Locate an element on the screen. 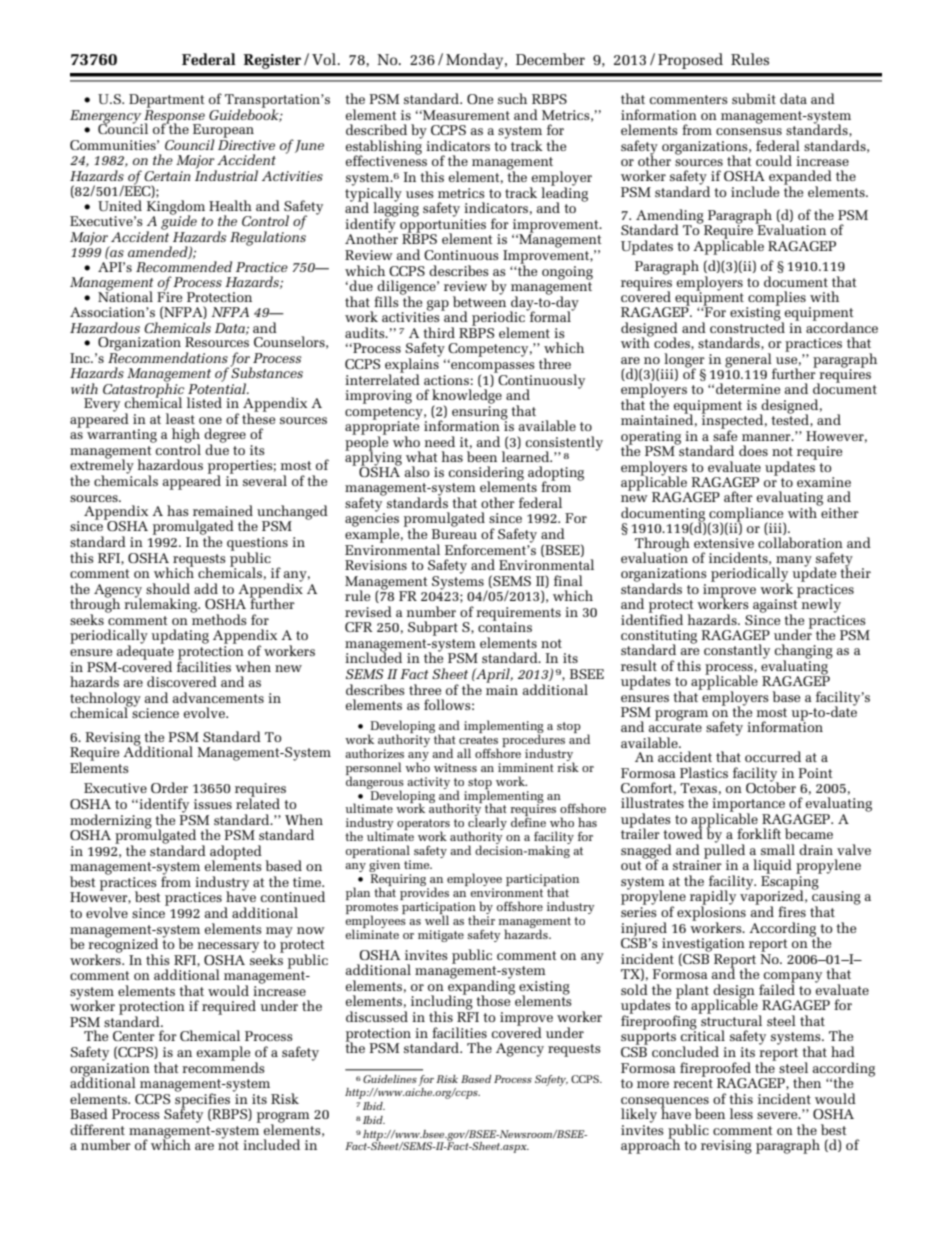  should is located at coordinates (168, 588).
